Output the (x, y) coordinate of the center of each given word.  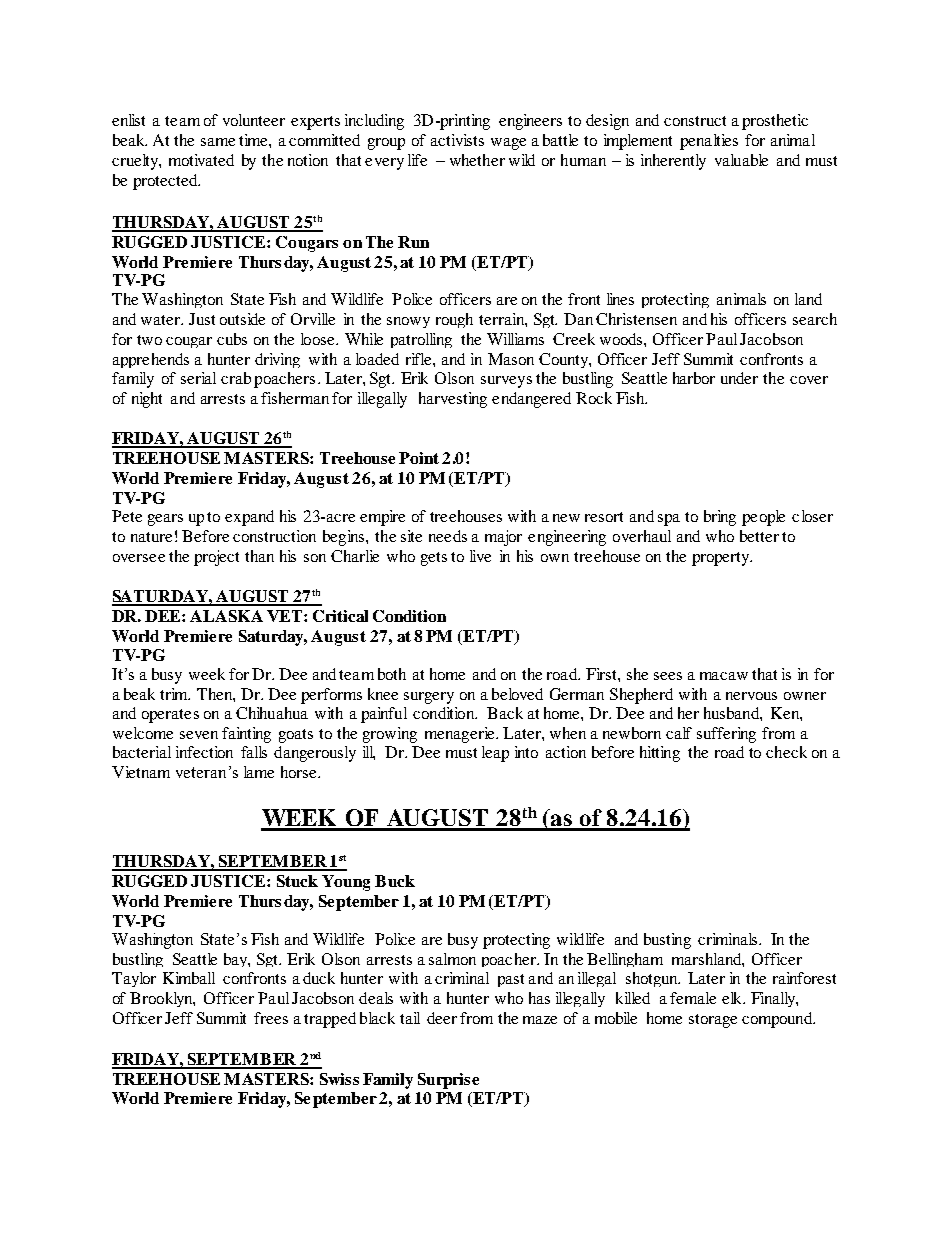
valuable (741, 160)
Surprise (448, 1081)
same (218, 142)
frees (271, 1018)
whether (477, 160)
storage (713, 1021)
